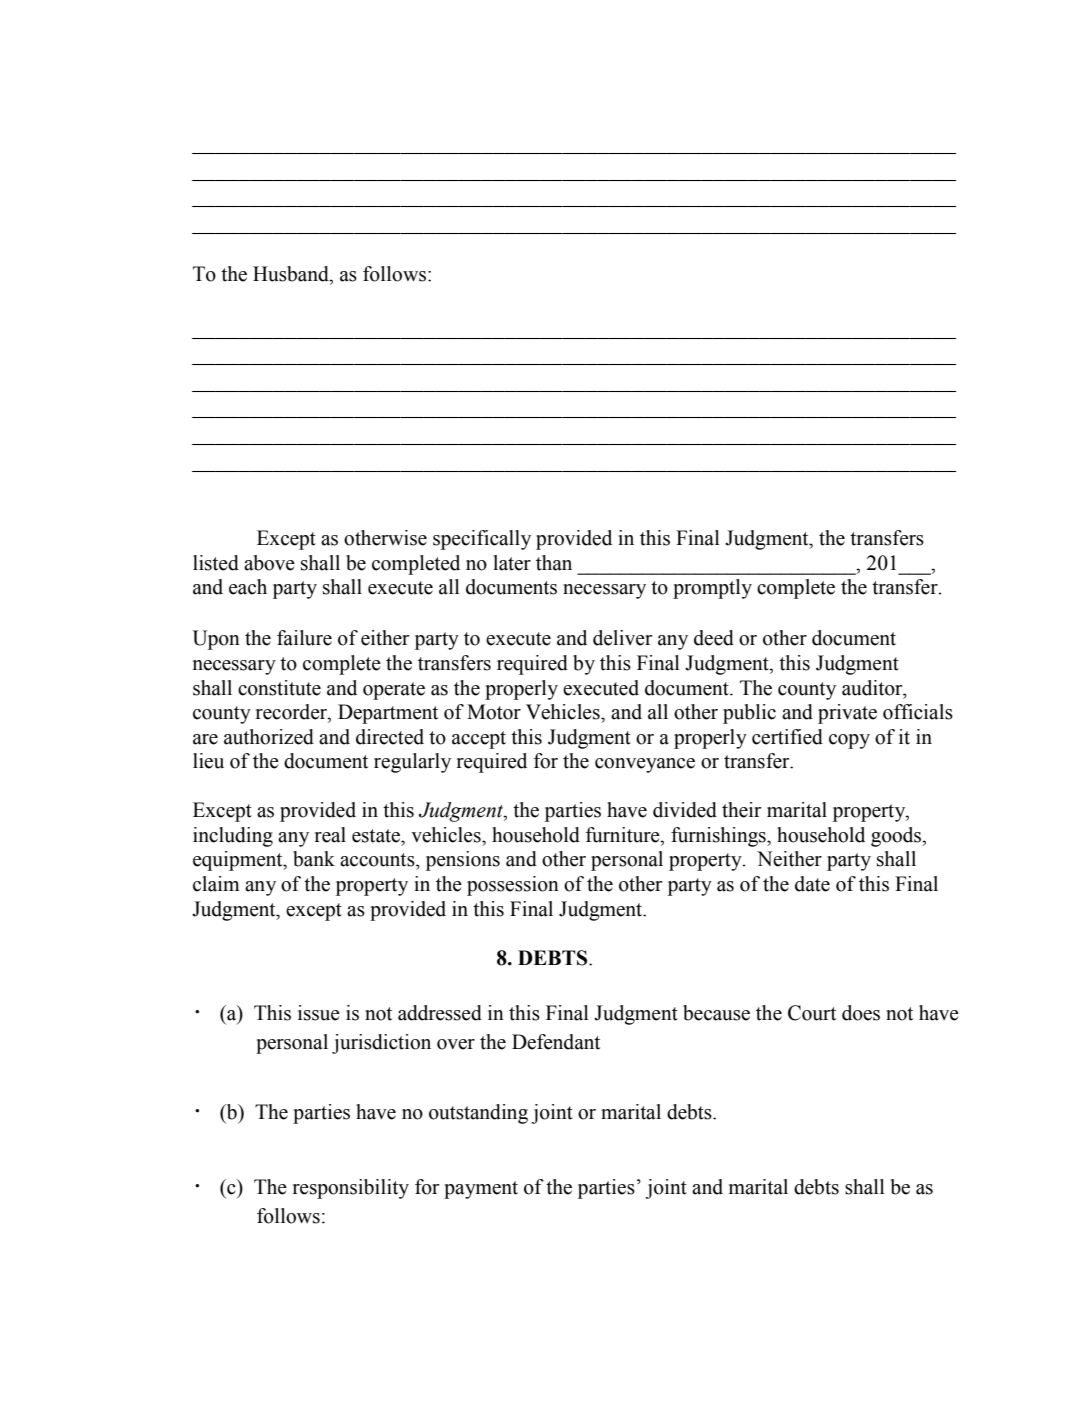  Describe the element at coordinates (714, 638) in the screenshot. I see `deed` at that location.
